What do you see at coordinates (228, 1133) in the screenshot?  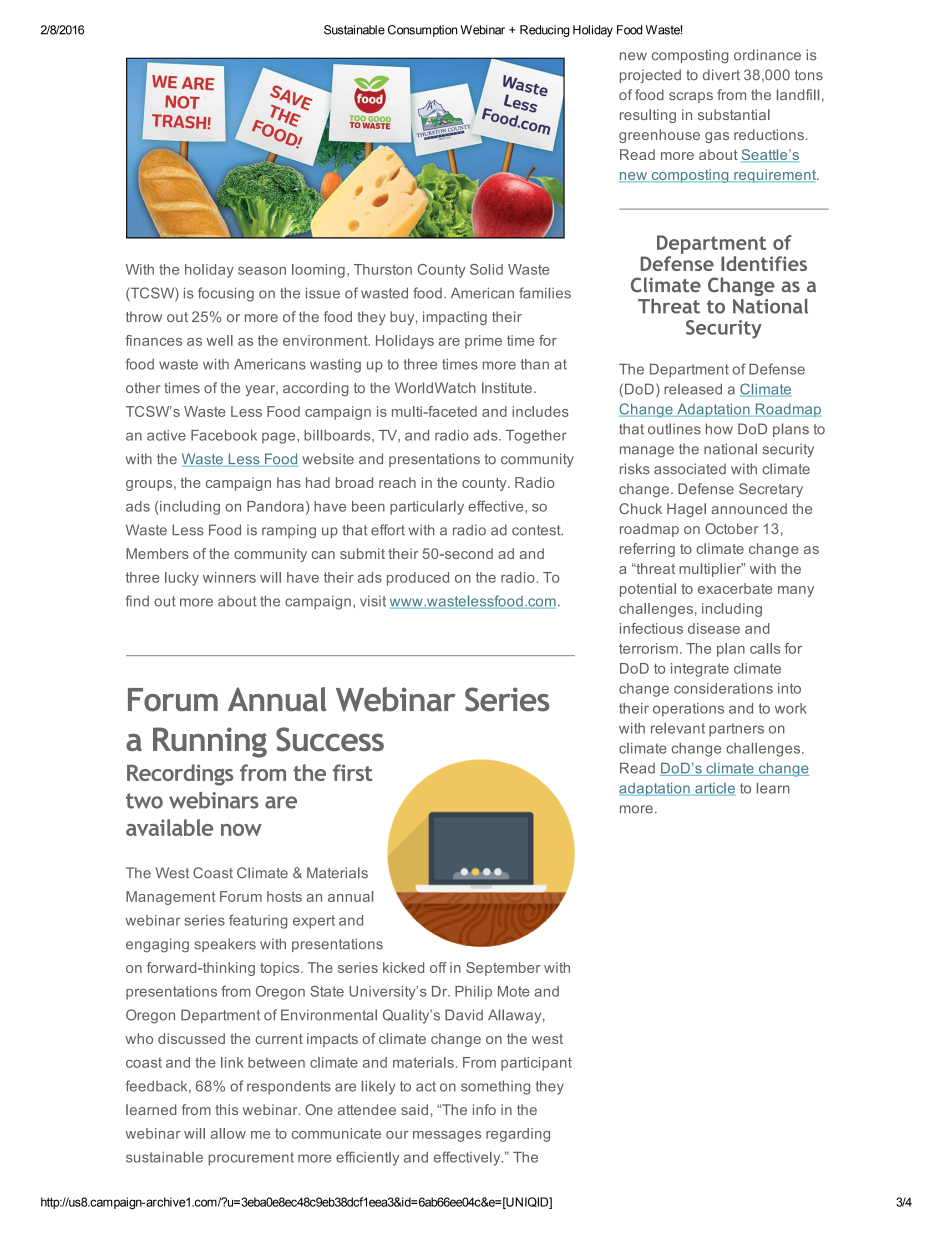 I see `allow` at bounding box center [228, 1133].
